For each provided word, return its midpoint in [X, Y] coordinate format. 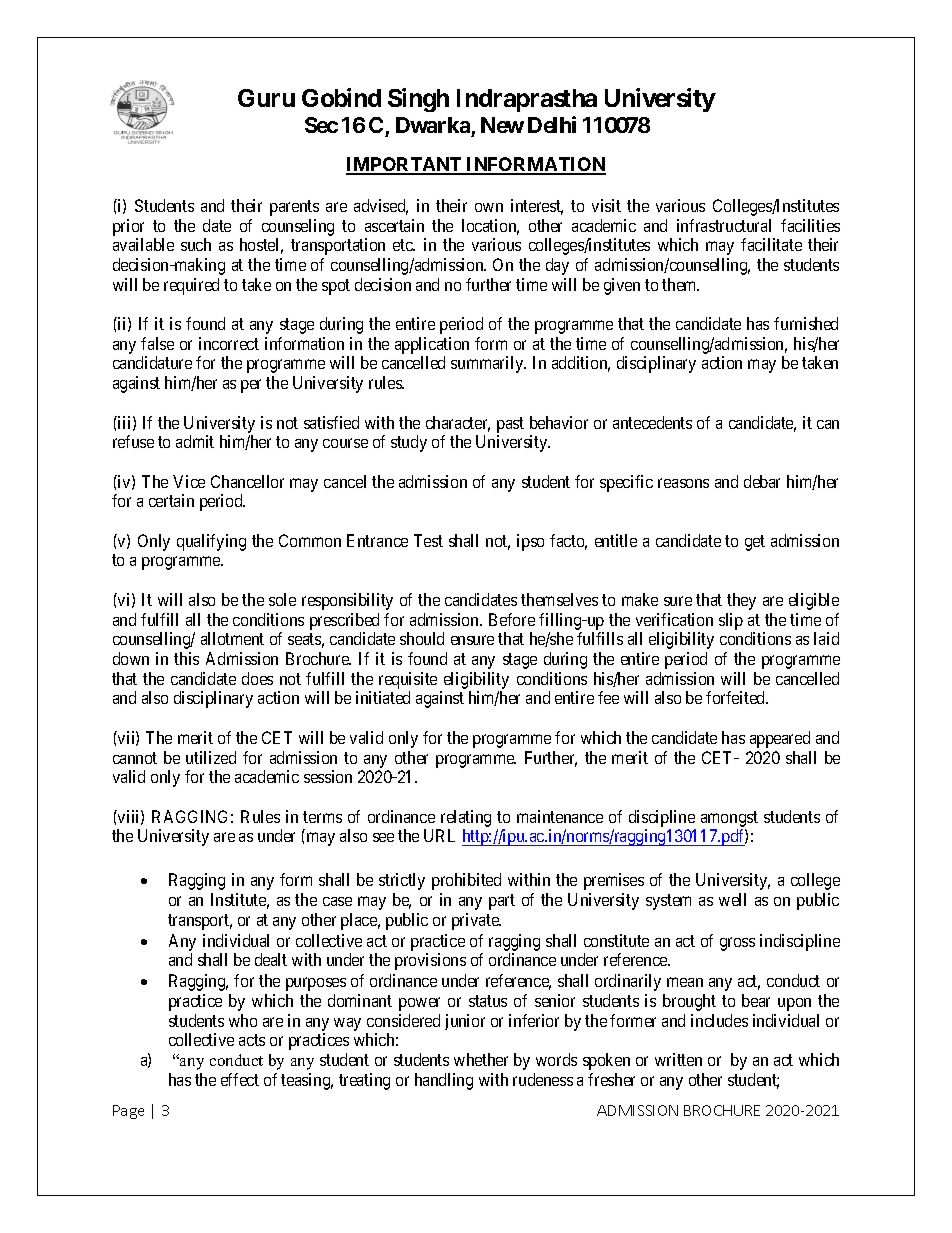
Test [428, 540]
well [732, 899]
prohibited [466, 881]
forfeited [737, 697]
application [432, 347]
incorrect [229, 343]
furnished [806, 323]
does [257, 678]
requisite [408, 680]
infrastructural [724, 225]
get [755, 543]
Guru [266, 98]
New [502, 125]
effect [240, 1079]
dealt [271, 959]
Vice [189, 481]
